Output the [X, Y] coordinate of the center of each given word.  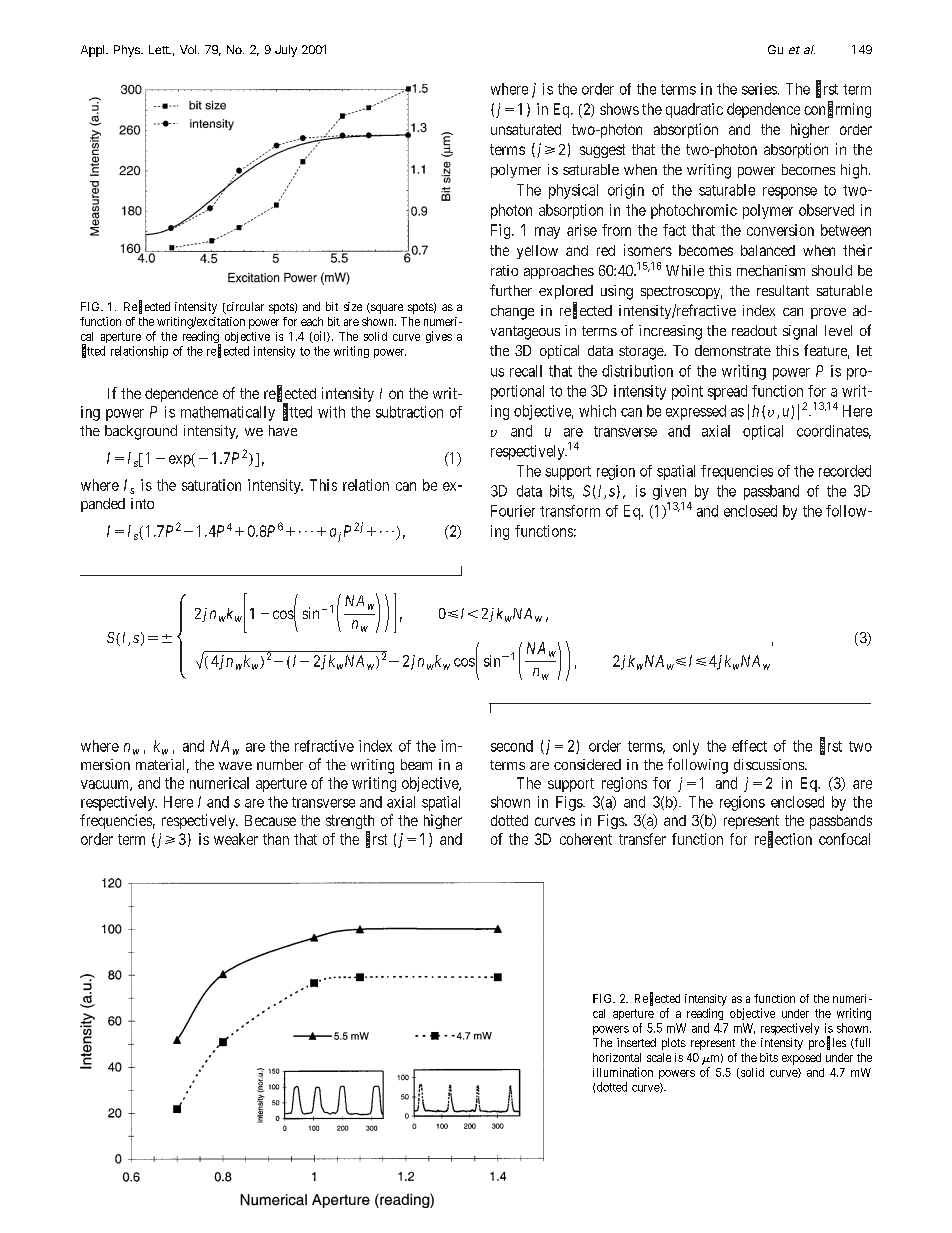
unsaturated [526, 129]
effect [749, 746]
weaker [236, 839]
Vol [188, 49]
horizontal [617, 1057]
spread [727, 392]
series [759, 89]
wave [235, 766]
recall [526, 371]
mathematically [228, 413]
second [512, 746]
